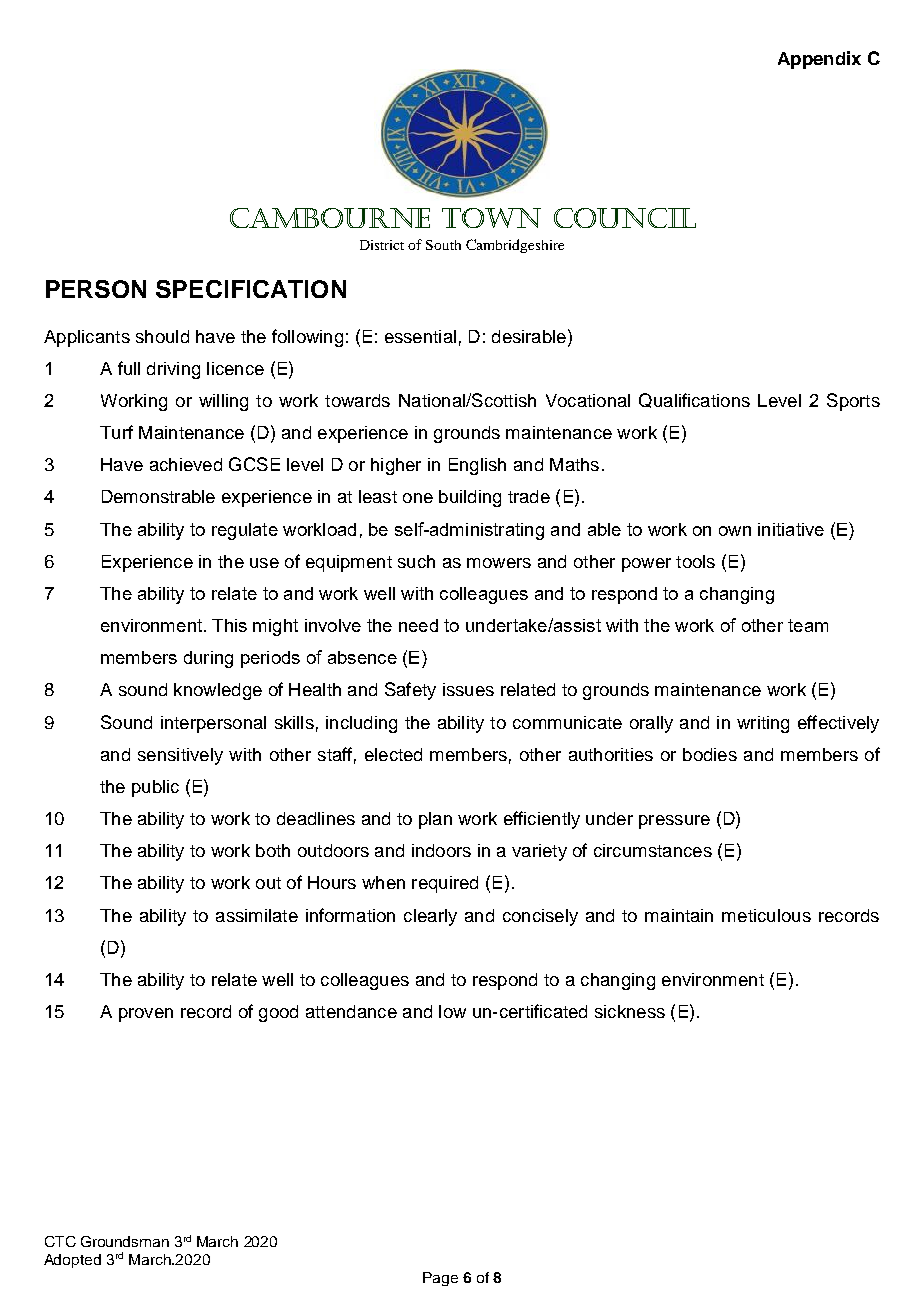 Image resolution: width=924 pixels, height=1308 pixels. I want to click on Adopted, so click(72, 1261).
